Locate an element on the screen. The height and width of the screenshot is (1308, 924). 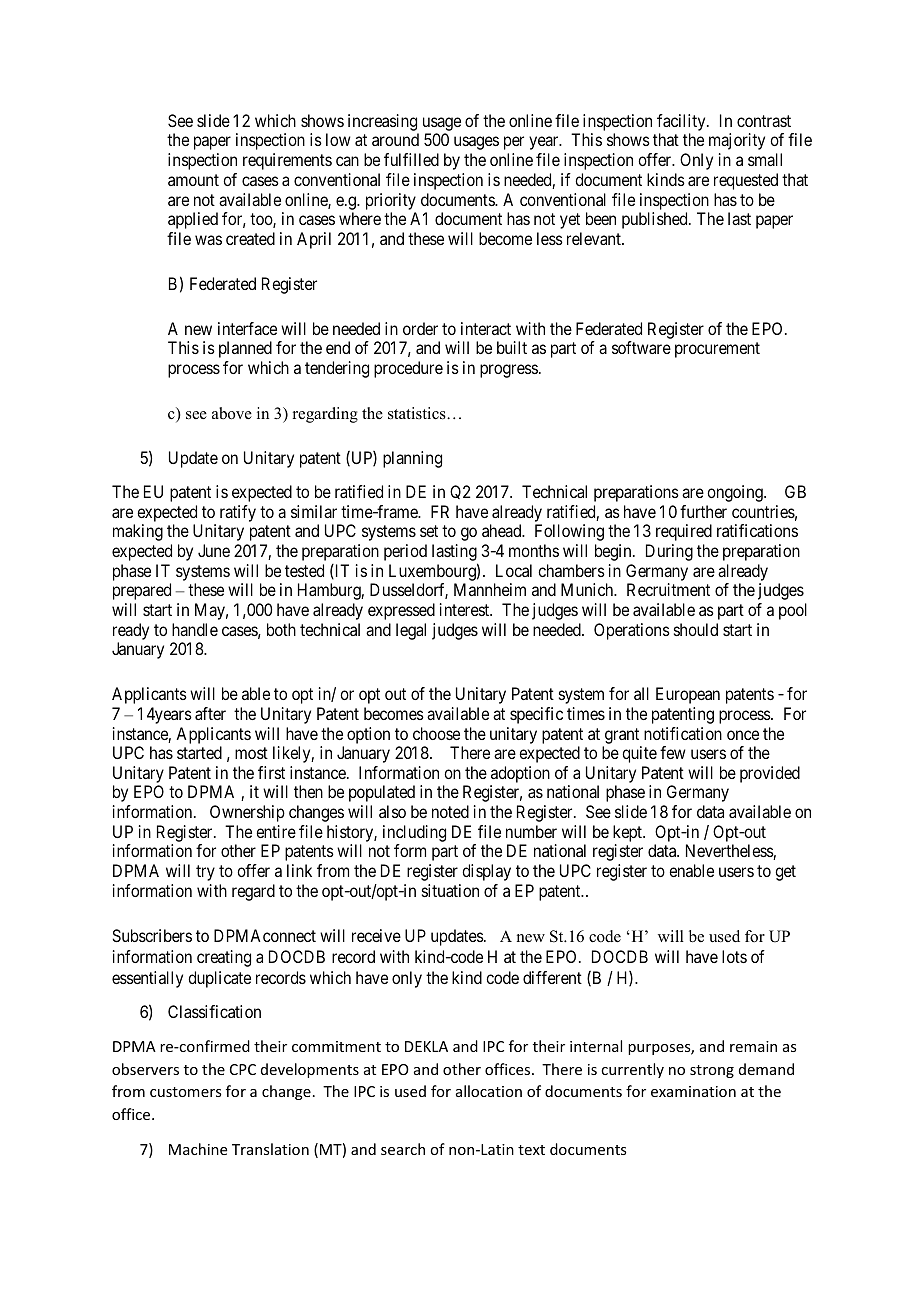
allocation is located at coordinates (489, 1091).
